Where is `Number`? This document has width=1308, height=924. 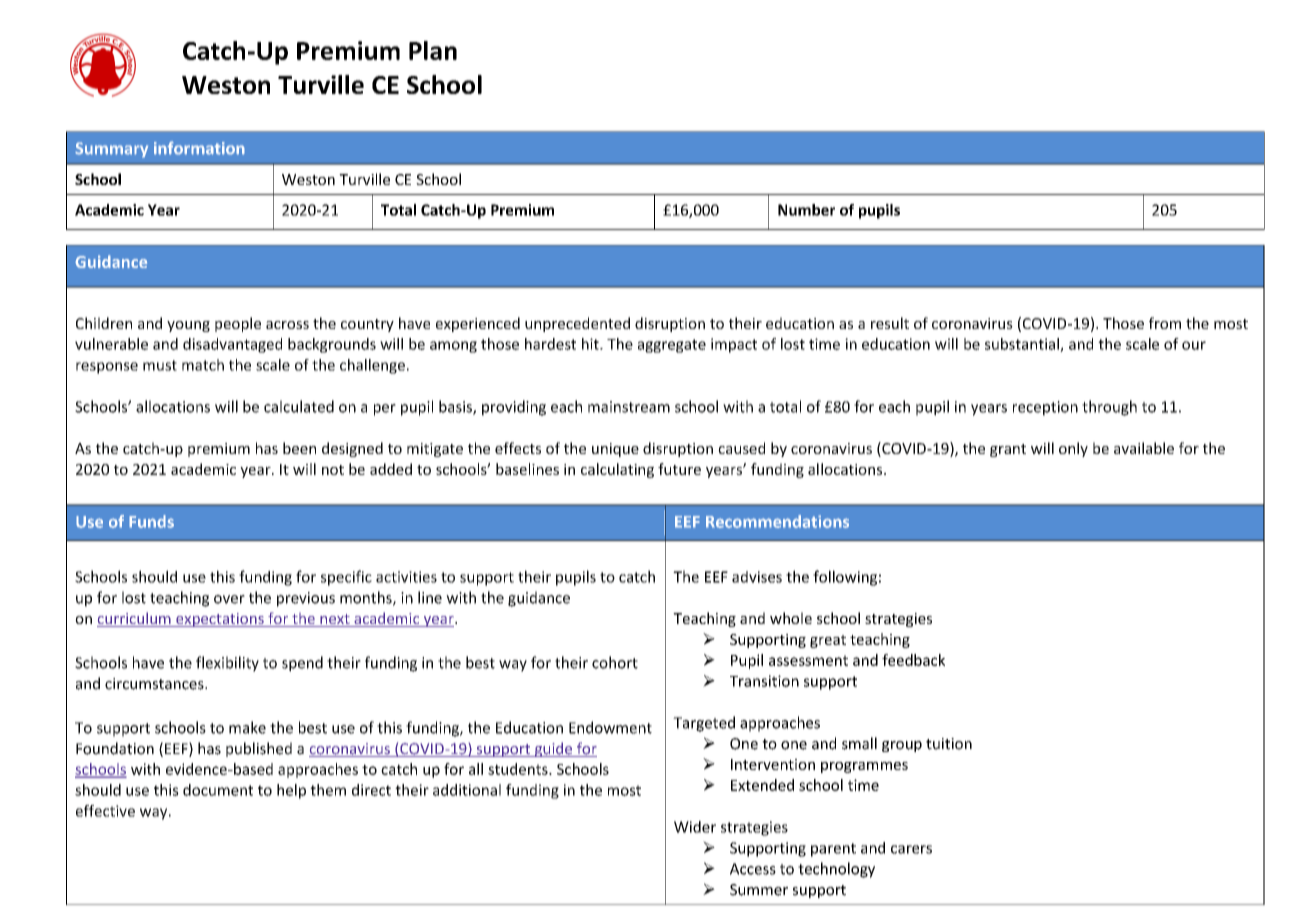 Number is located at coordinates (806, 210).
